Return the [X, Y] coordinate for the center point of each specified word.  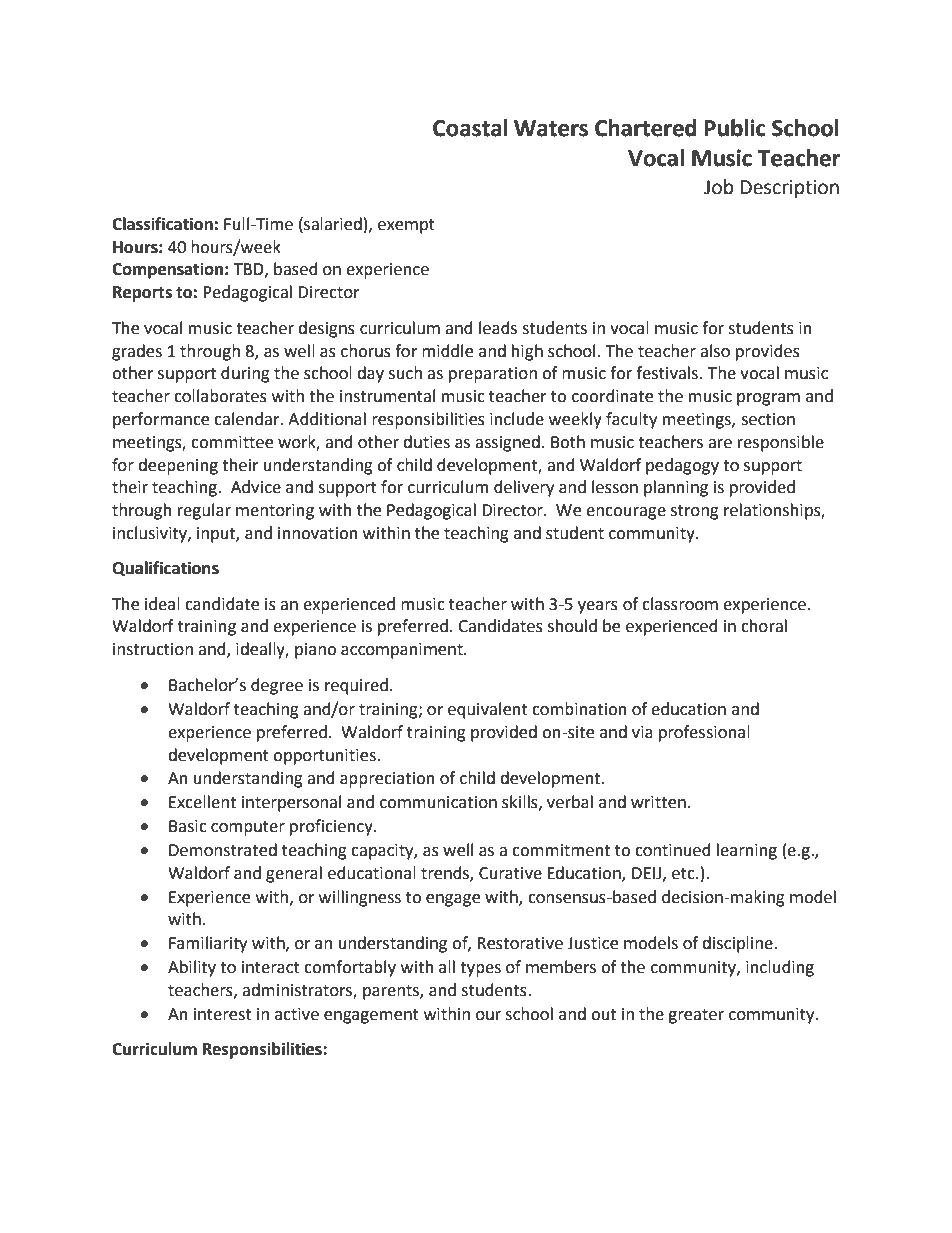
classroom [680, 604]
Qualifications [165, 569]
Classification [162, 224]
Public [735, 128]
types [480, 969]
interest [223, 1014]
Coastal [470, 128]
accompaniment [403, 651]
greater [696, 1016]
